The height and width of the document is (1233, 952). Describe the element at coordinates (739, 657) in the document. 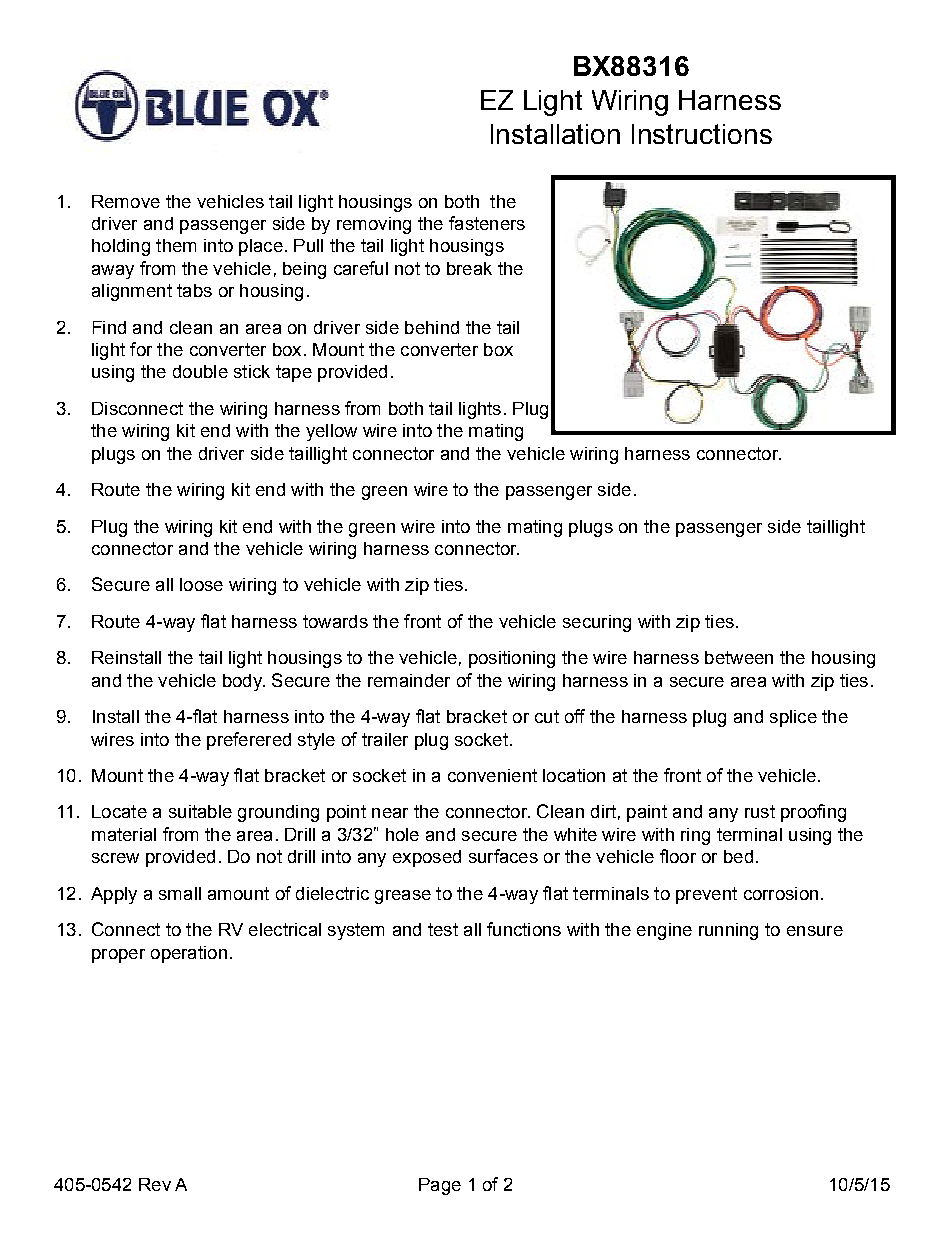

I see `between` at that location.
